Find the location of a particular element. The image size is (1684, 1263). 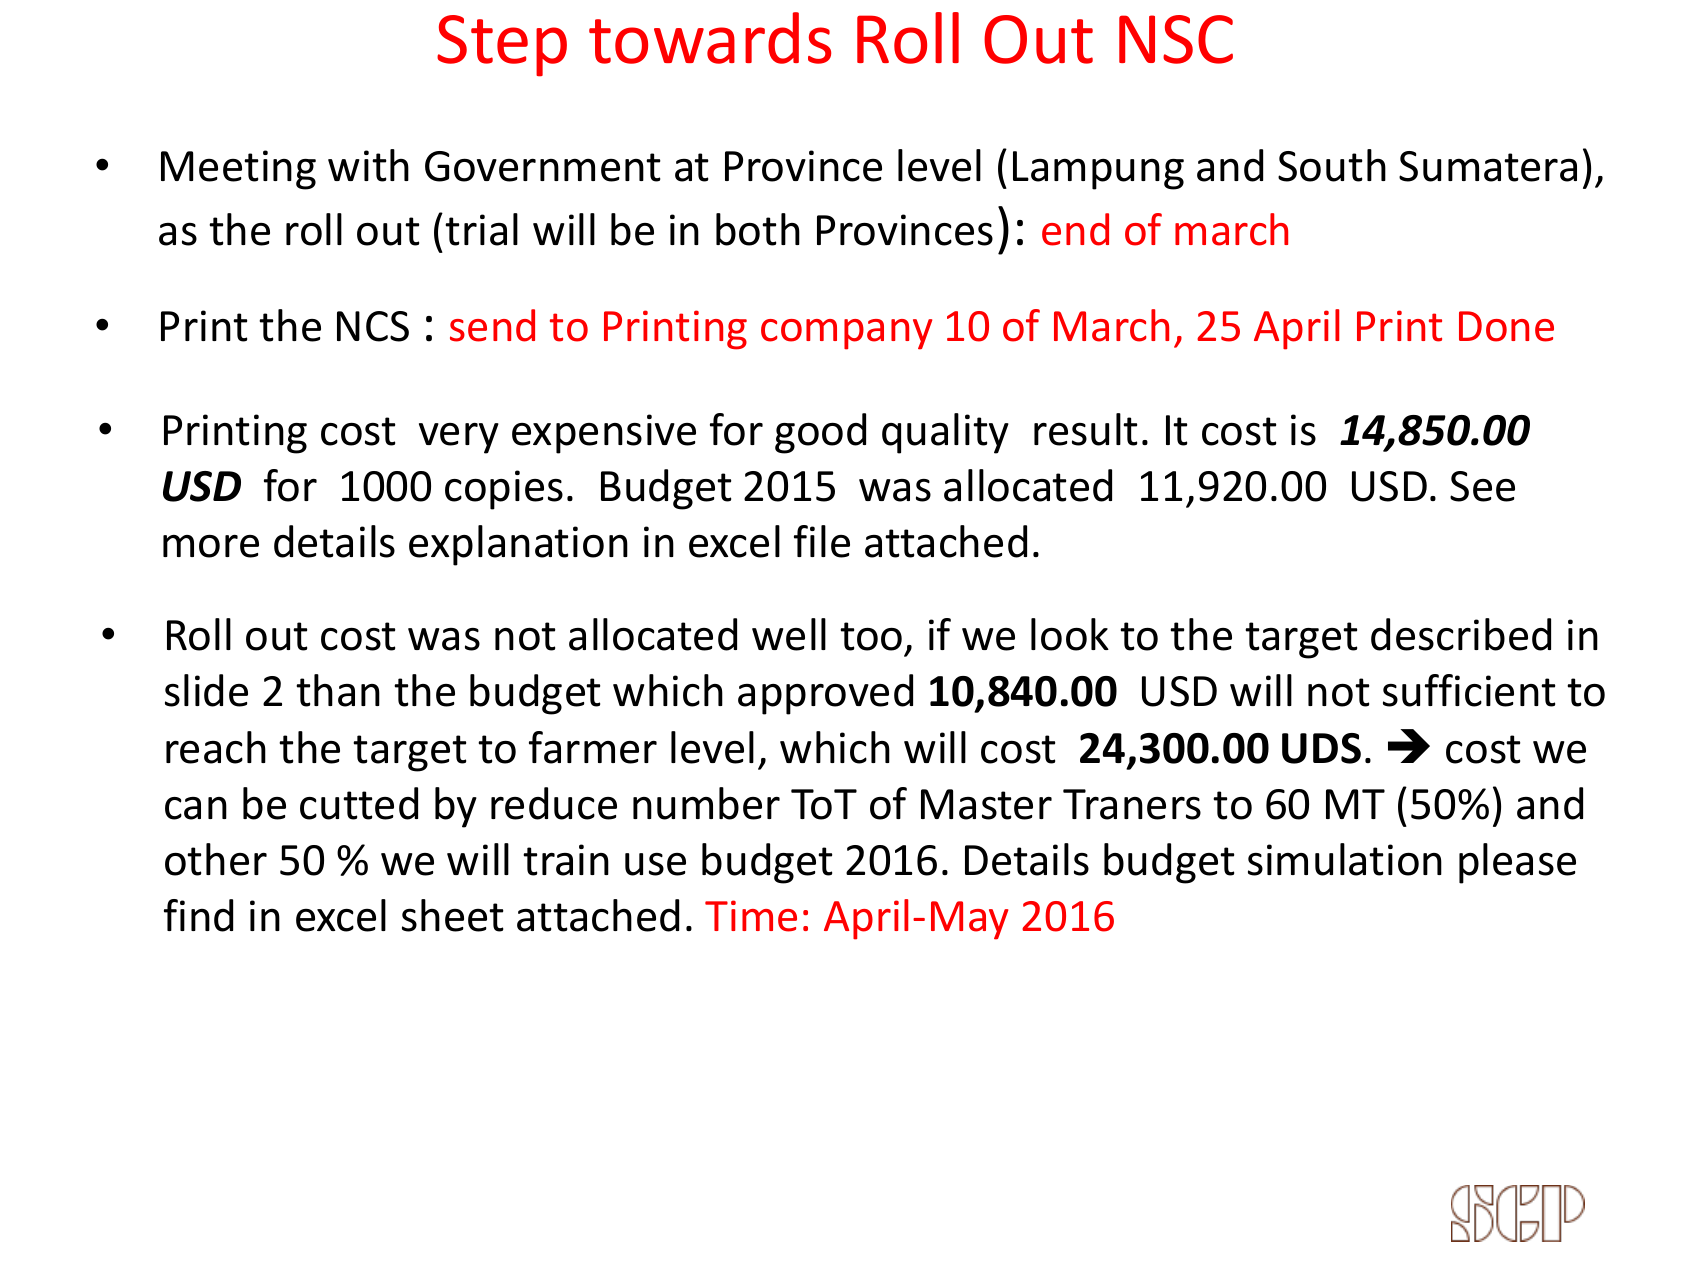

towards is located at coordinates (710, 38).
